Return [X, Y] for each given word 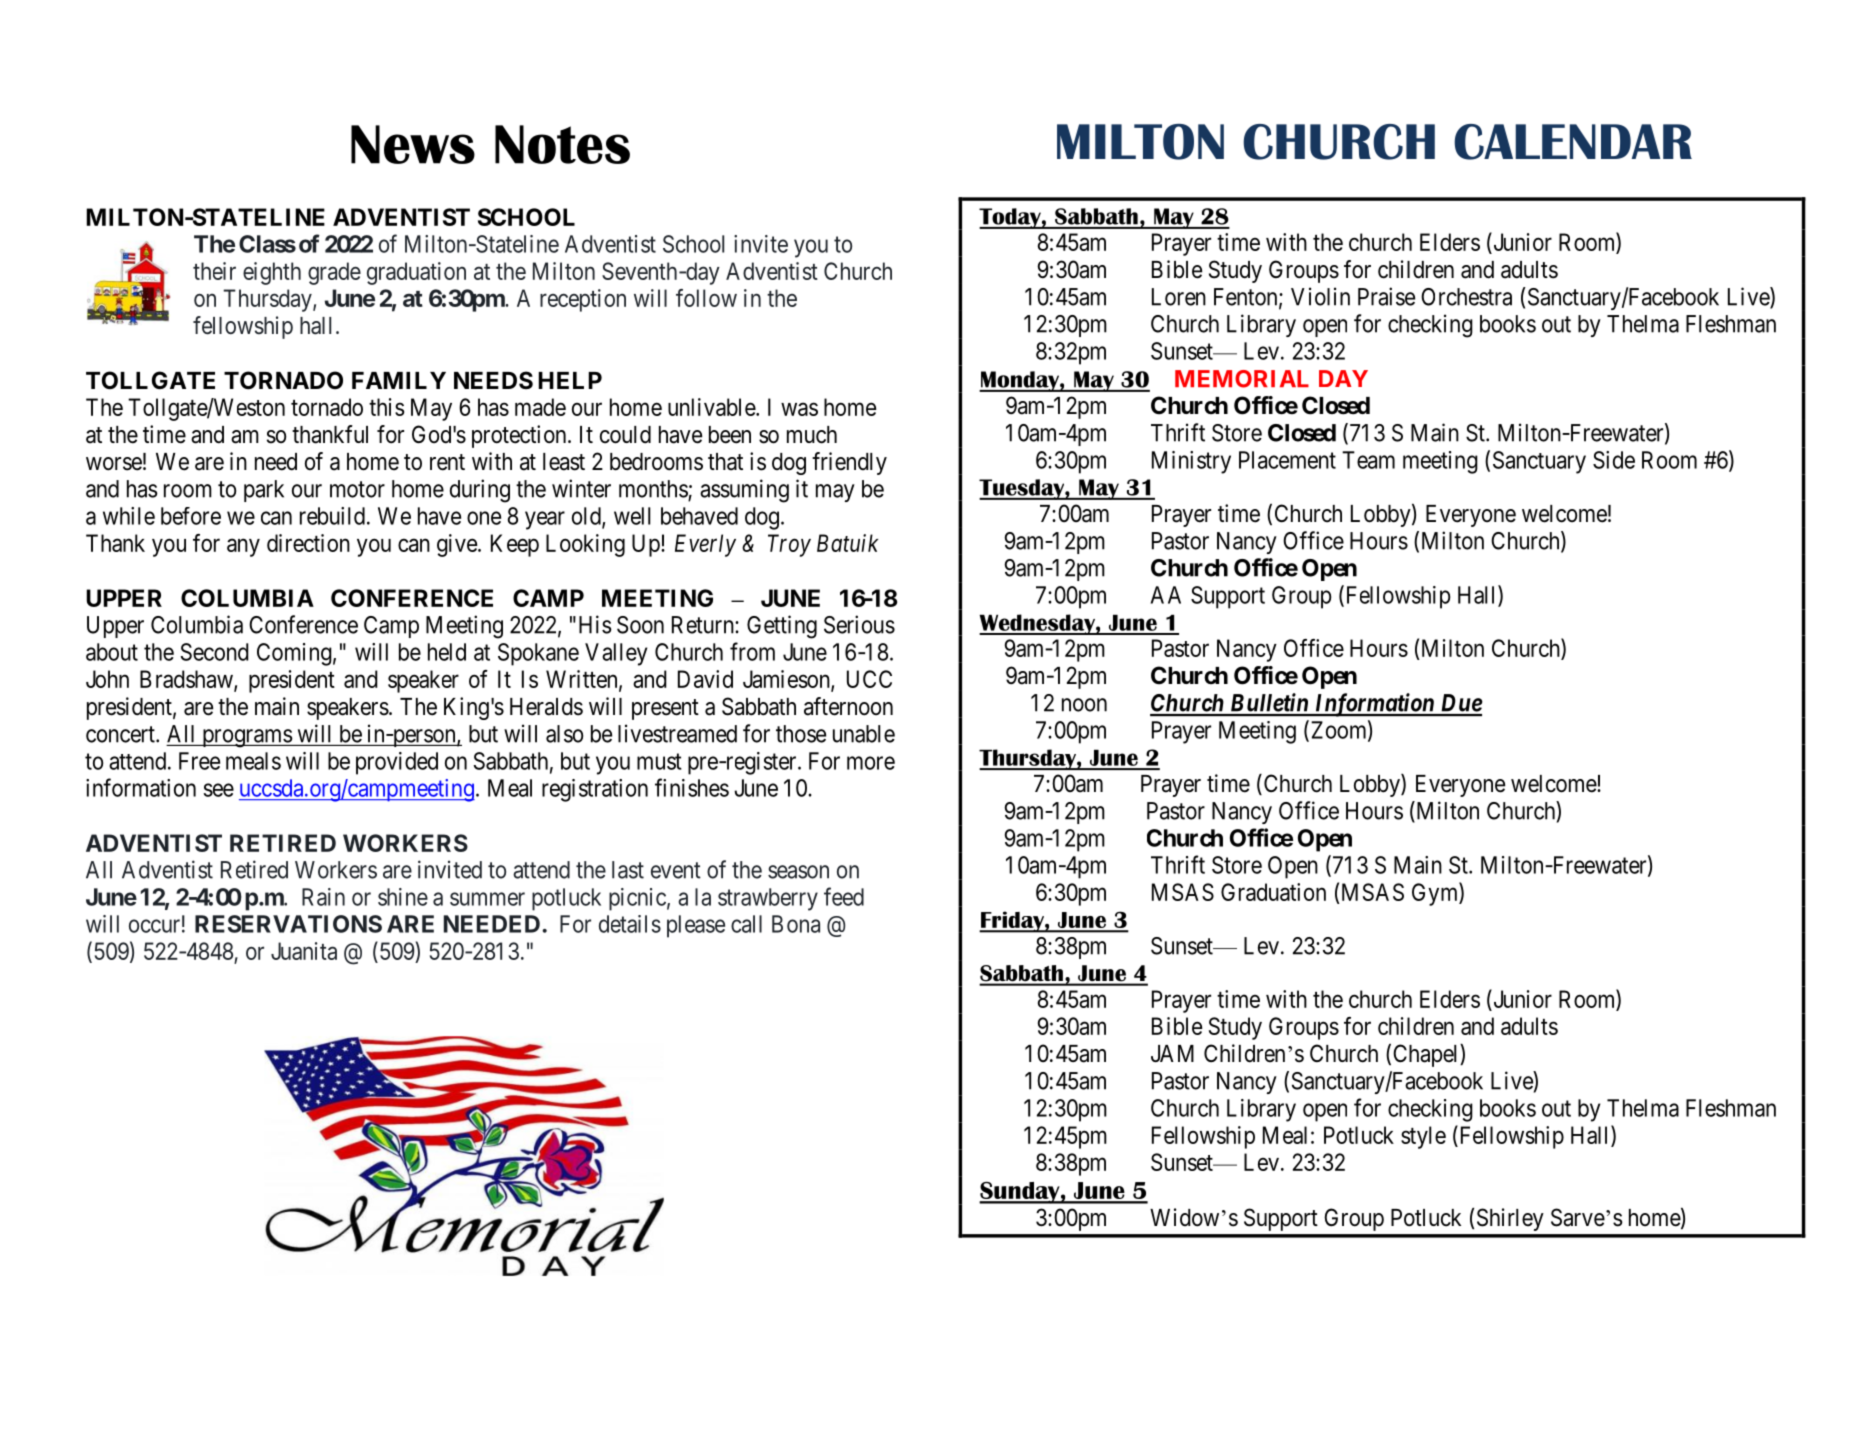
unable [864, 734]
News [413, 144]
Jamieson [787, 680]
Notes [562, 144]
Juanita [304, 951]
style [1423, 1137]
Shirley [1510, 1219]
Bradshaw [187, 680]
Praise [1386, 296]
